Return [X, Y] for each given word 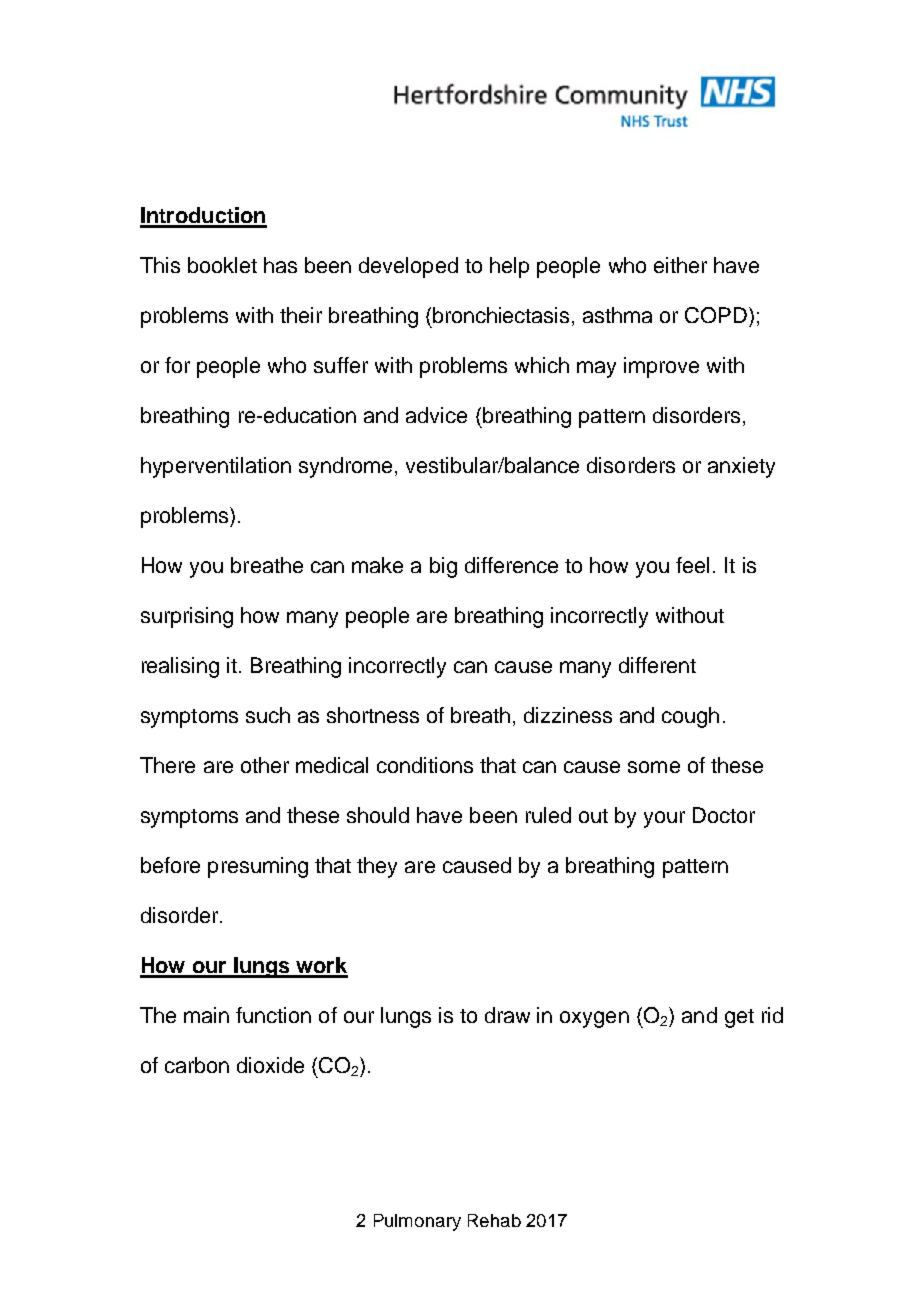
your [664, 819]
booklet [222, 265]
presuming [258, 867]
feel [692, 565]
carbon [197, 1065]
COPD [717, 315]
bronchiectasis [501, 315]
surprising [187, 617]
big [443, 567]
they [377, 867]
